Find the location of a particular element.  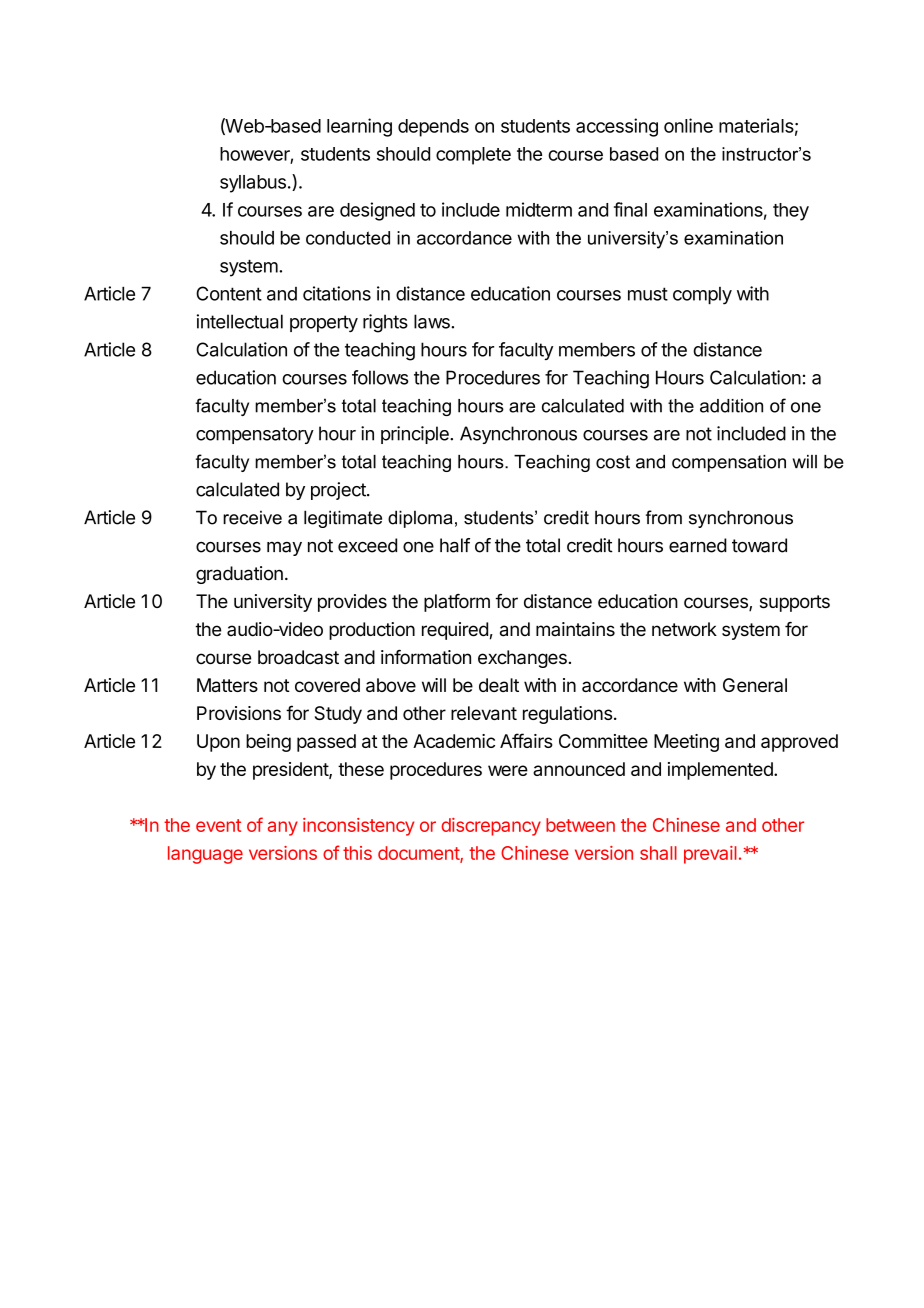

diploma is located at coordinates (420, 519).
